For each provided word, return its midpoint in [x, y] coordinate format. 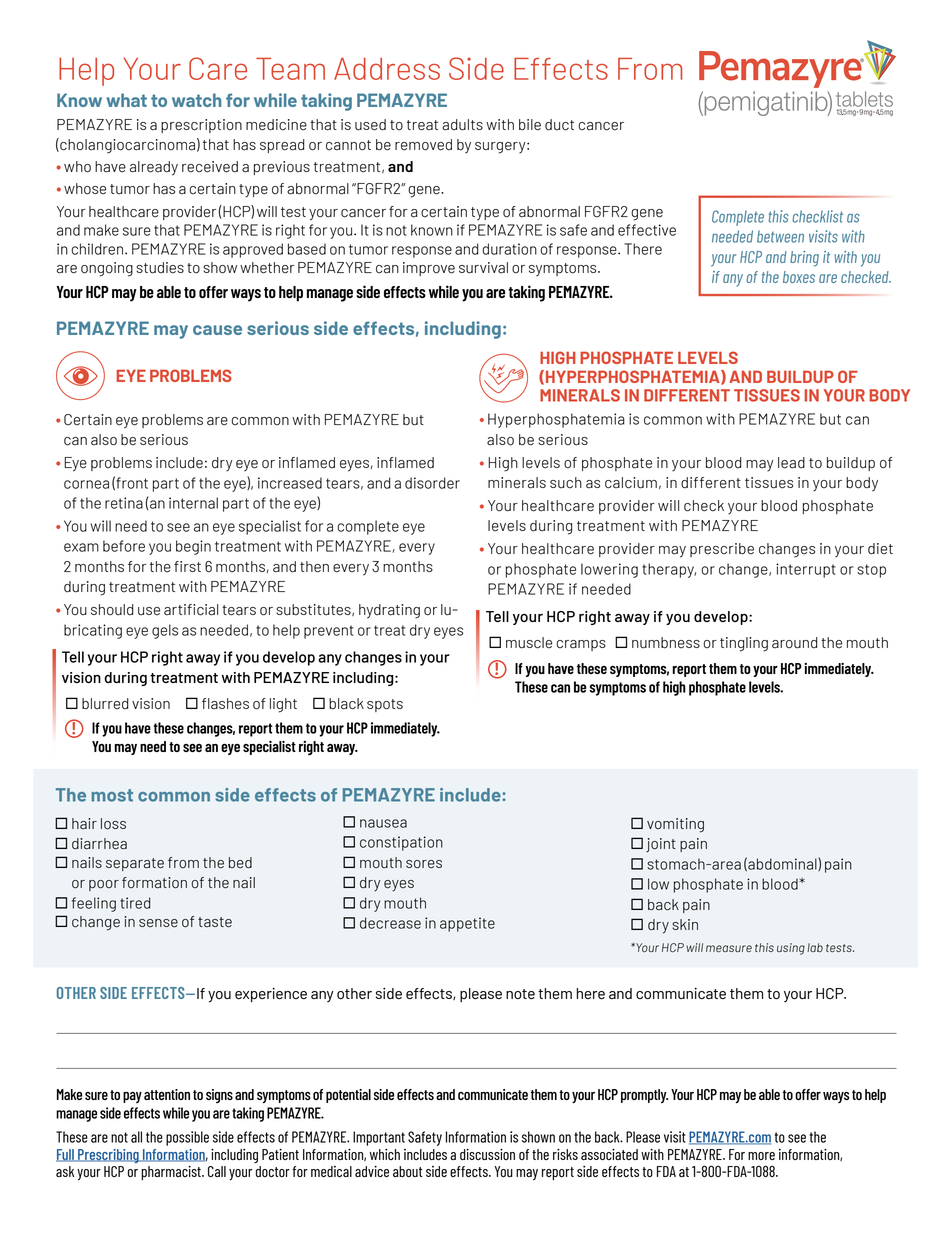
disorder [432, 483]
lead [791, 463]
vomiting [675, 825]
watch [196, 100]
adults [462, 125]
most [112, 795]
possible [187, 1138]
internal [193, 503]
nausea [383, 823]
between [780, 236]
